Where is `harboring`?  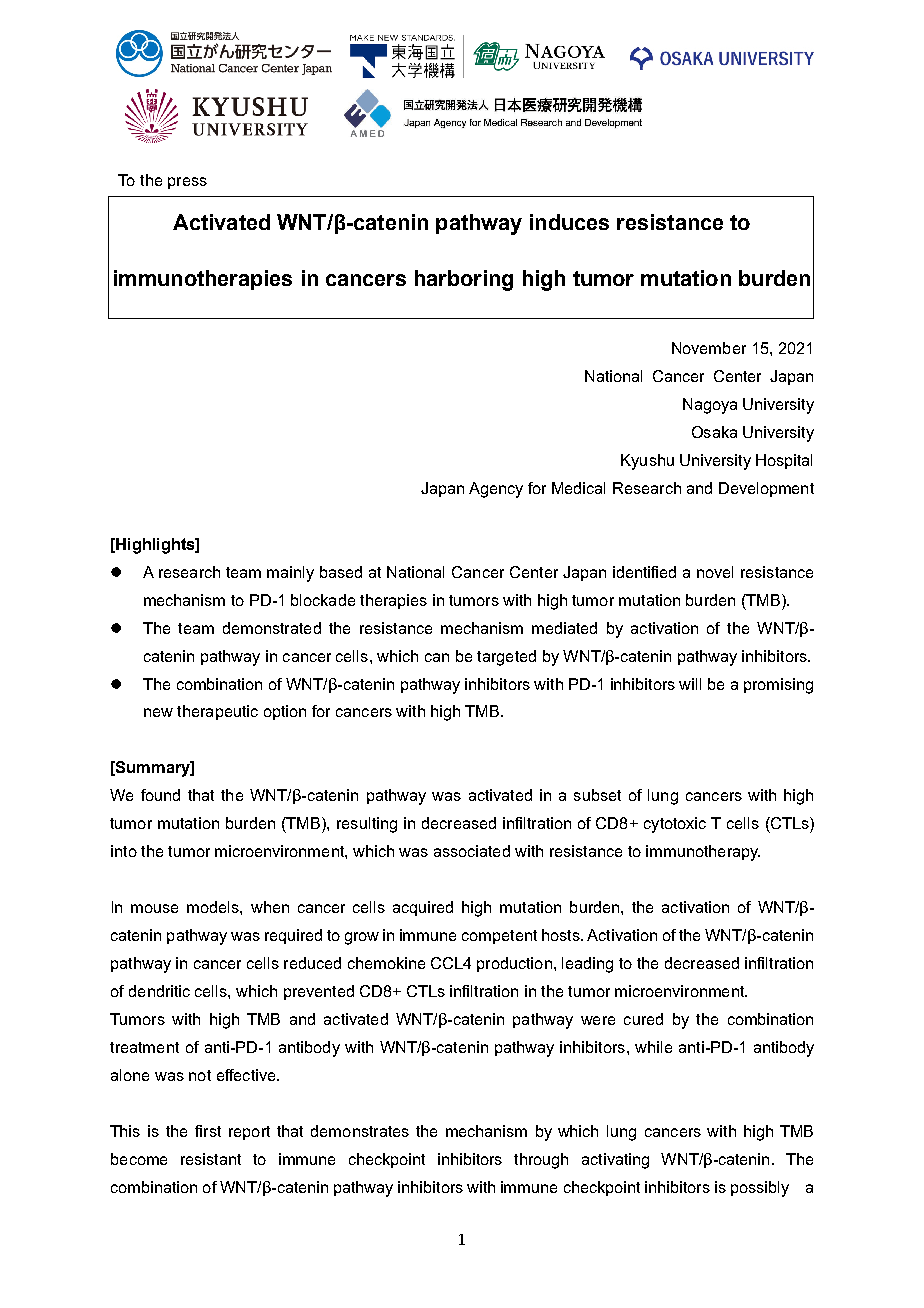 harboring is located at coordinates (464, 280).
